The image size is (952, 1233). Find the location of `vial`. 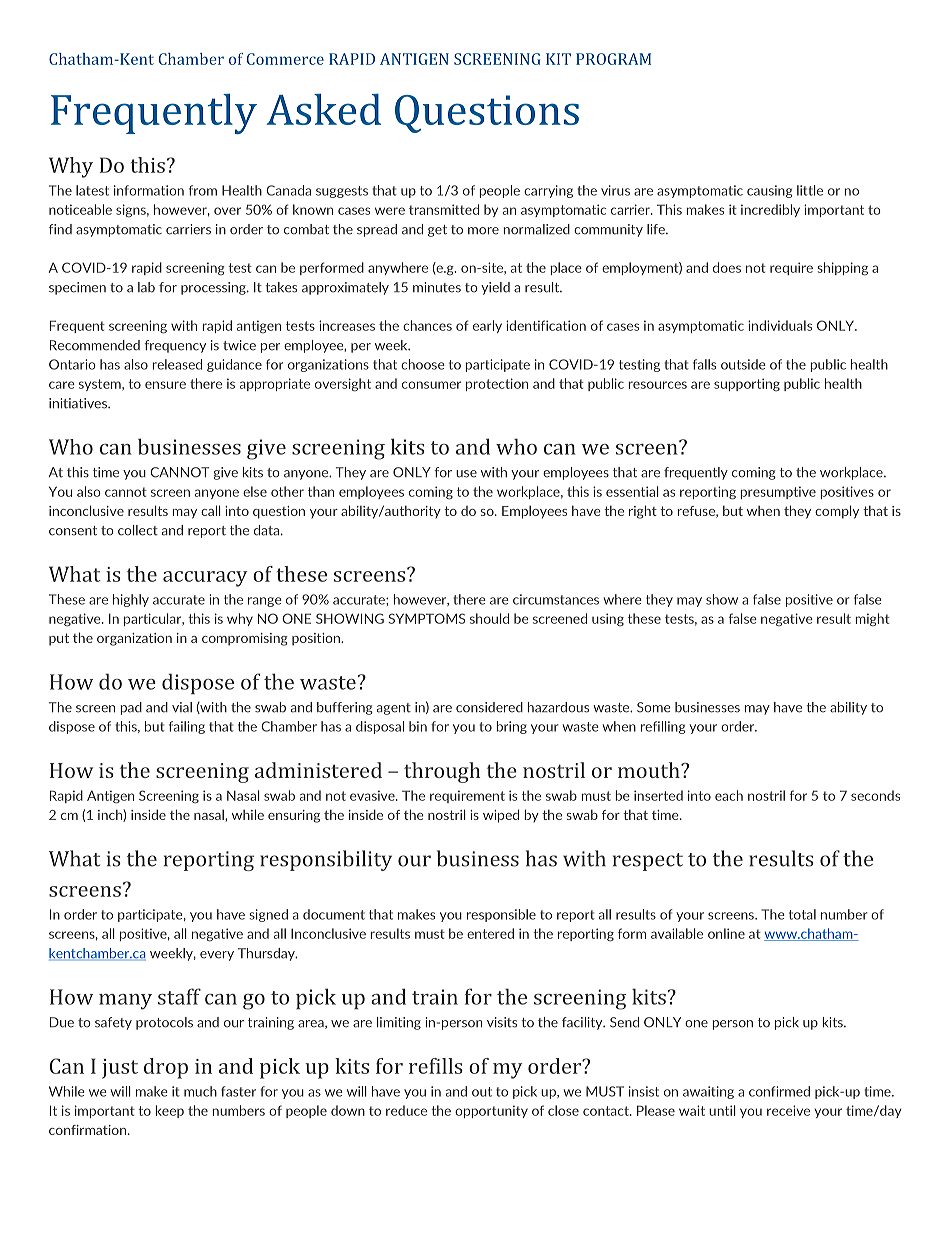

vial is located at coordinates (182, 707).
